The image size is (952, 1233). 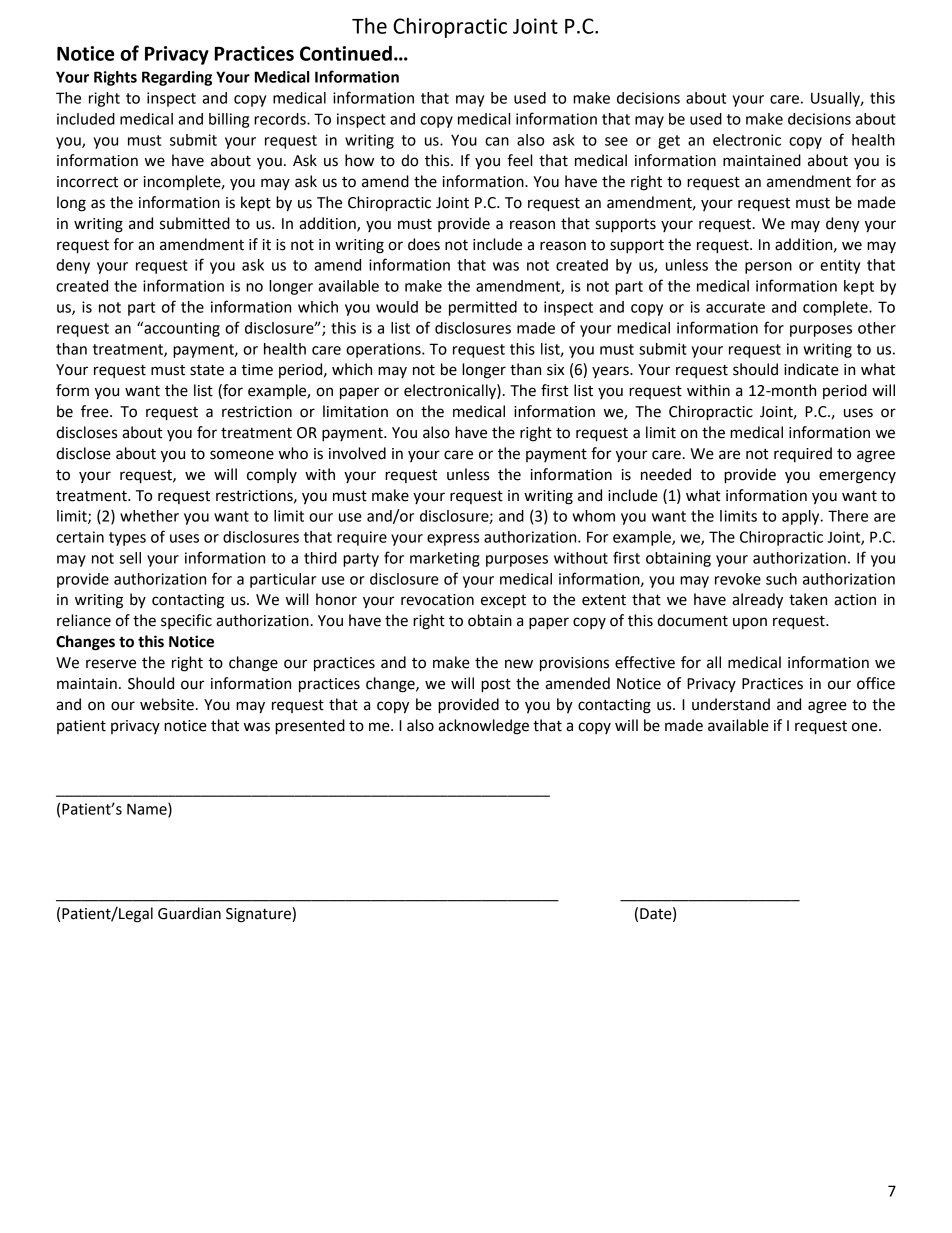 What do you see at coordinates (669, 142) in the screenshot?
I see `get` at bounding box center [669, 142].
